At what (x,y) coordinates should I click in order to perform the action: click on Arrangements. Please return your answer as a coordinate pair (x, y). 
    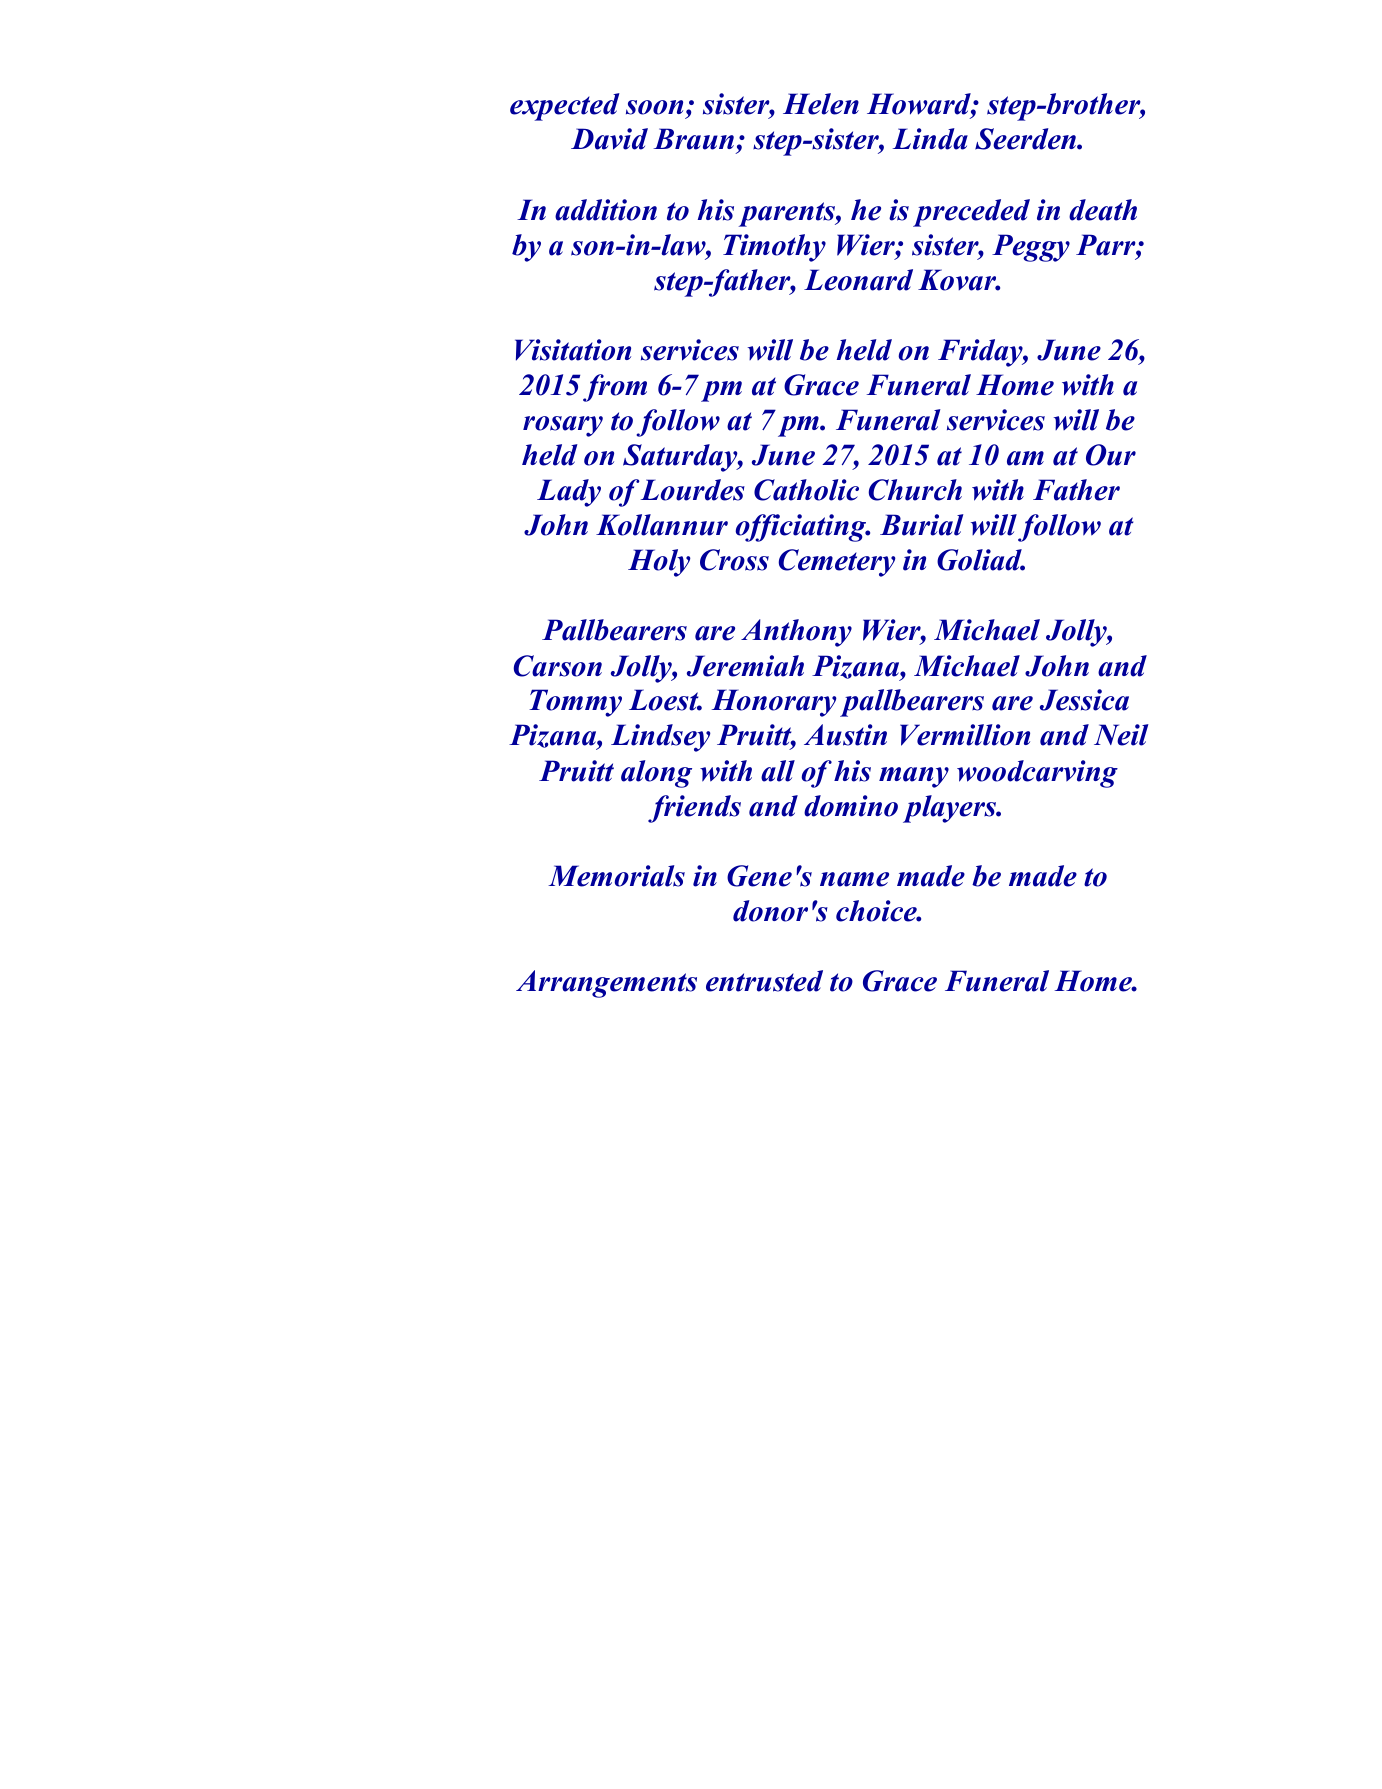
    Looking at the image, I should click on (606, 984).
